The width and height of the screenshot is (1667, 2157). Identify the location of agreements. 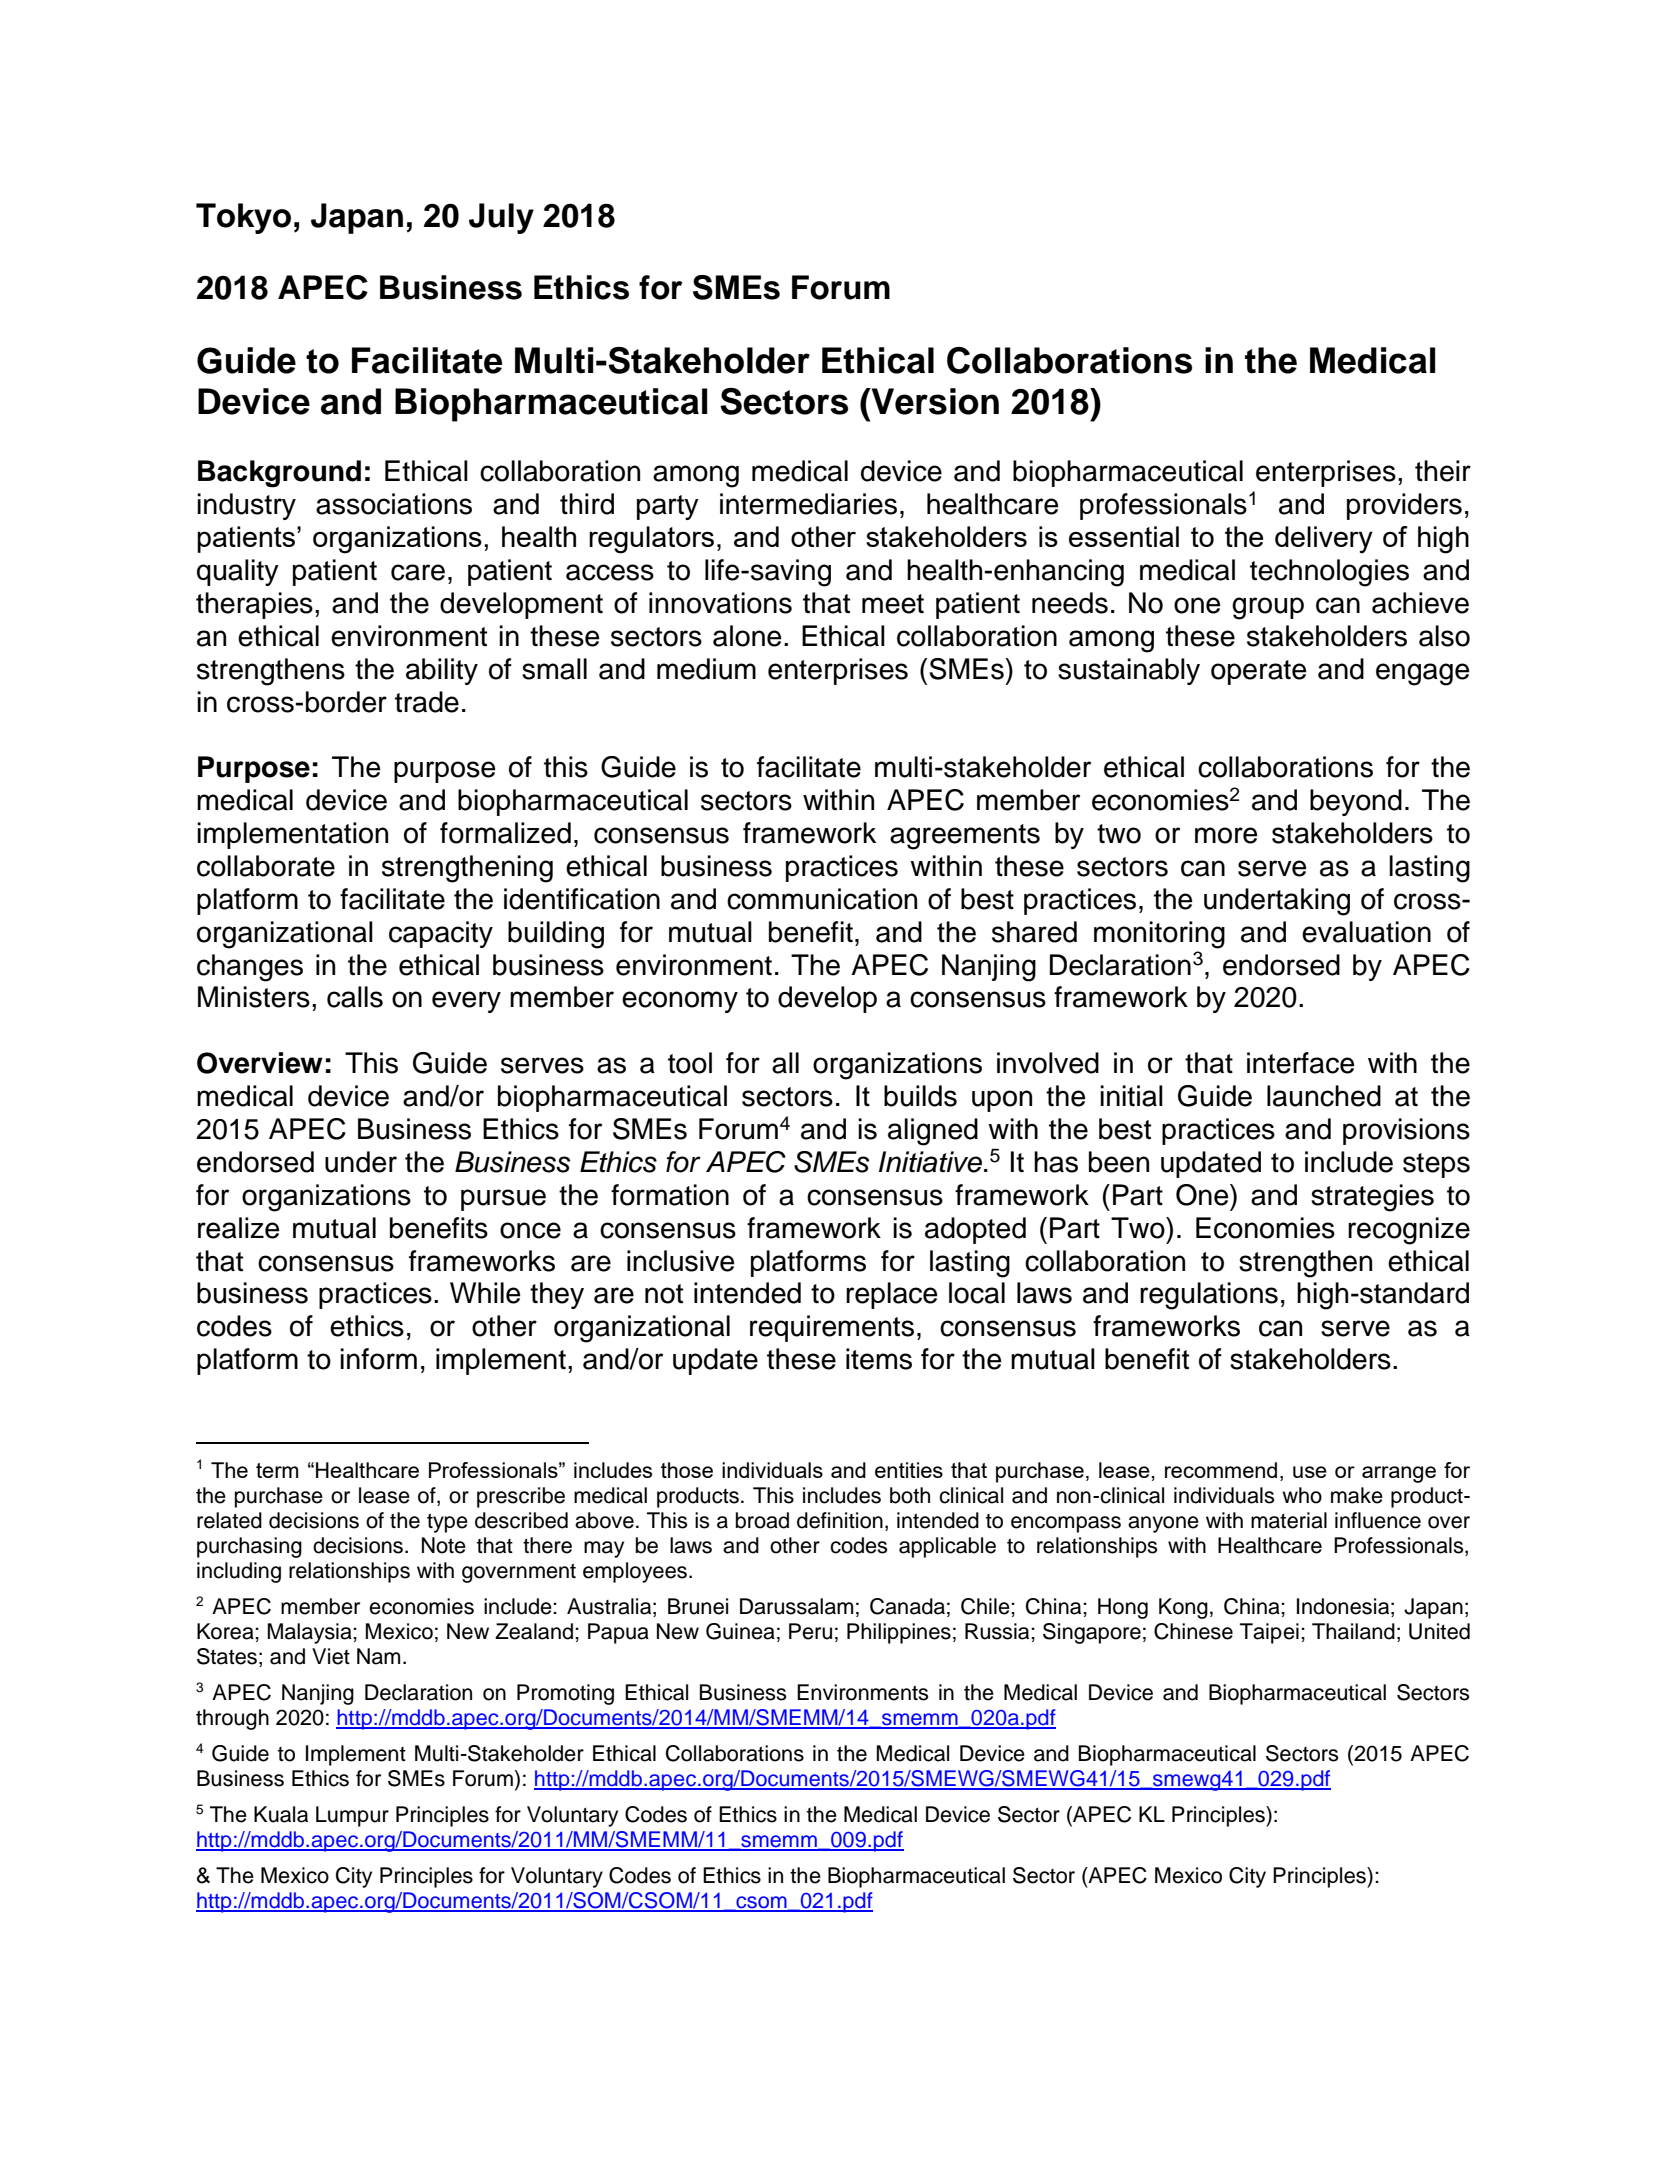
(965, 837).
